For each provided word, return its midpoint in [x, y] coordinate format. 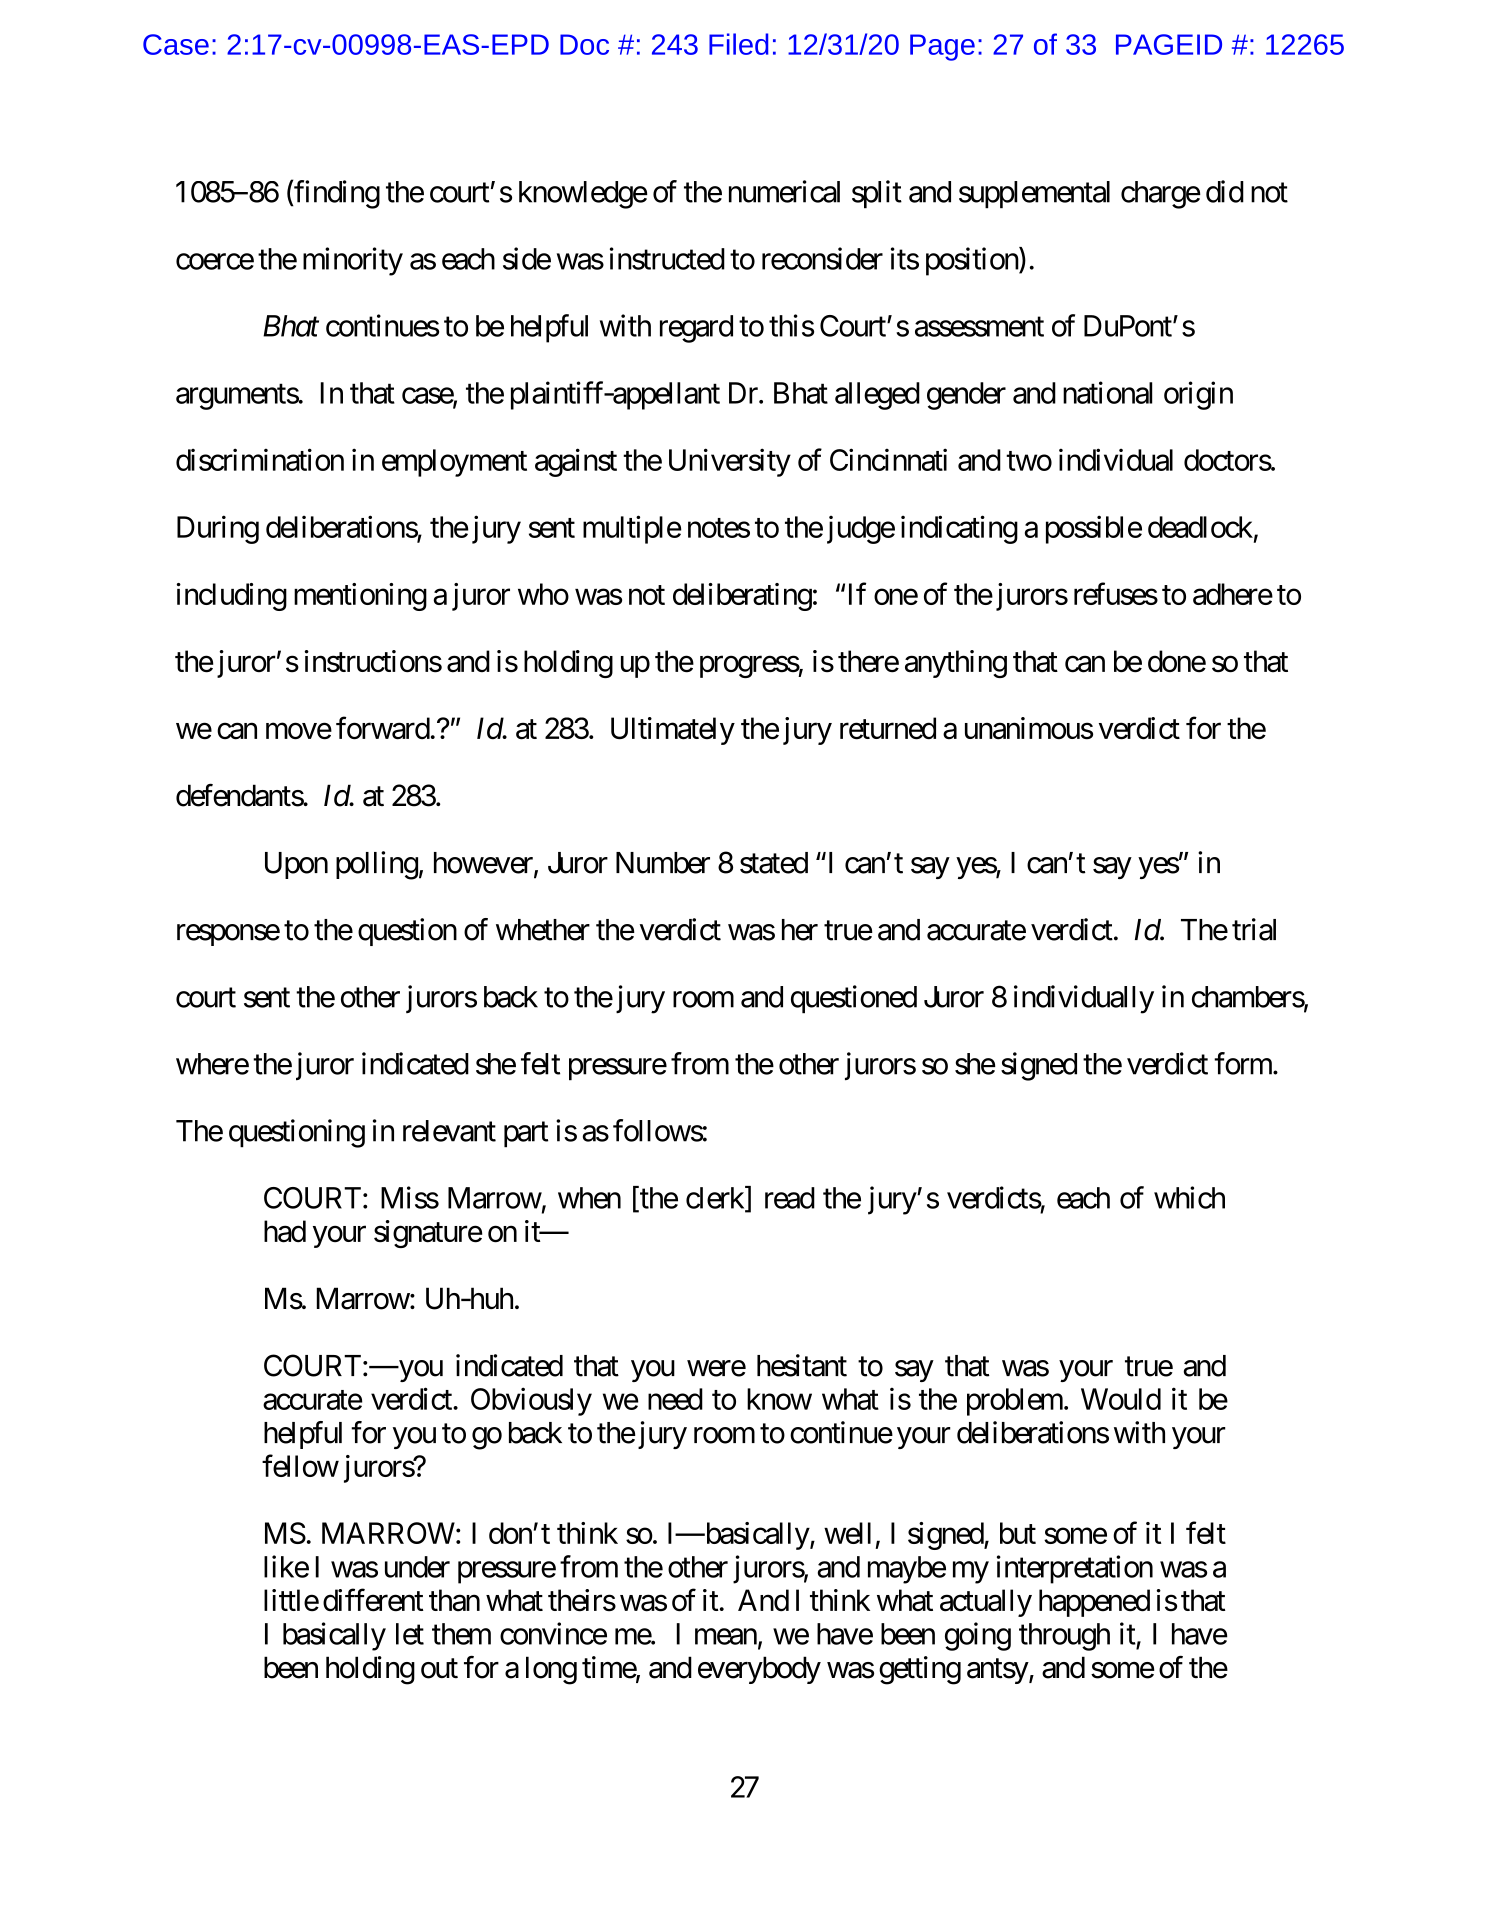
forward [383, 728]
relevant [449, 1131]
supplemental [1034, 195]
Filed [738, 44]
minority [353, 261]
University [730, 462]
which [1189, 1197]
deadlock [1200, 527]
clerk [716, 1198]
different [373, 1600]
